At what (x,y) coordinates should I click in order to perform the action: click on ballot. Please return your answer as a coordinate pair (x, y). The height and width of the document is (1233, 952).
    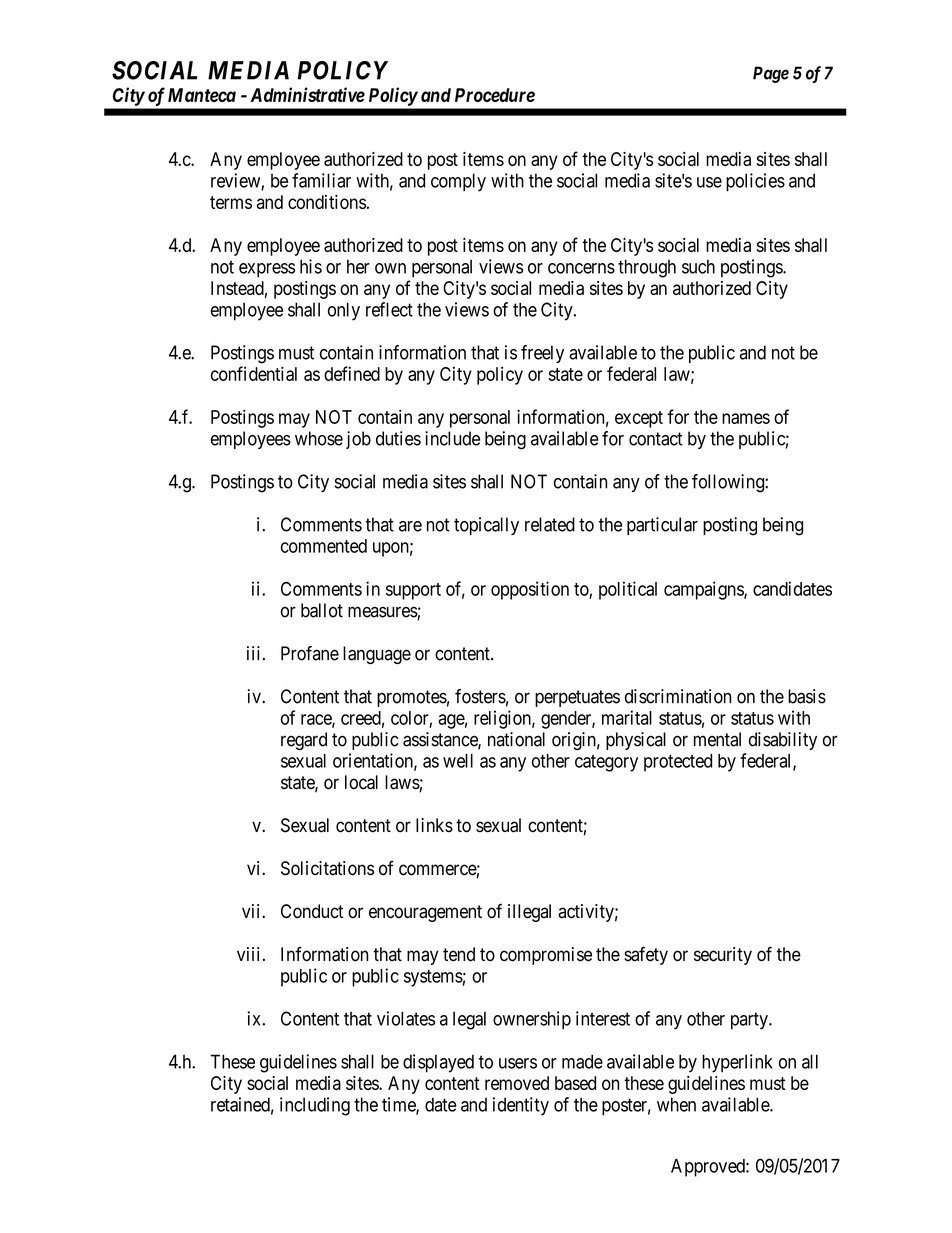
    Looking at the image, I should click on (322, 610).
